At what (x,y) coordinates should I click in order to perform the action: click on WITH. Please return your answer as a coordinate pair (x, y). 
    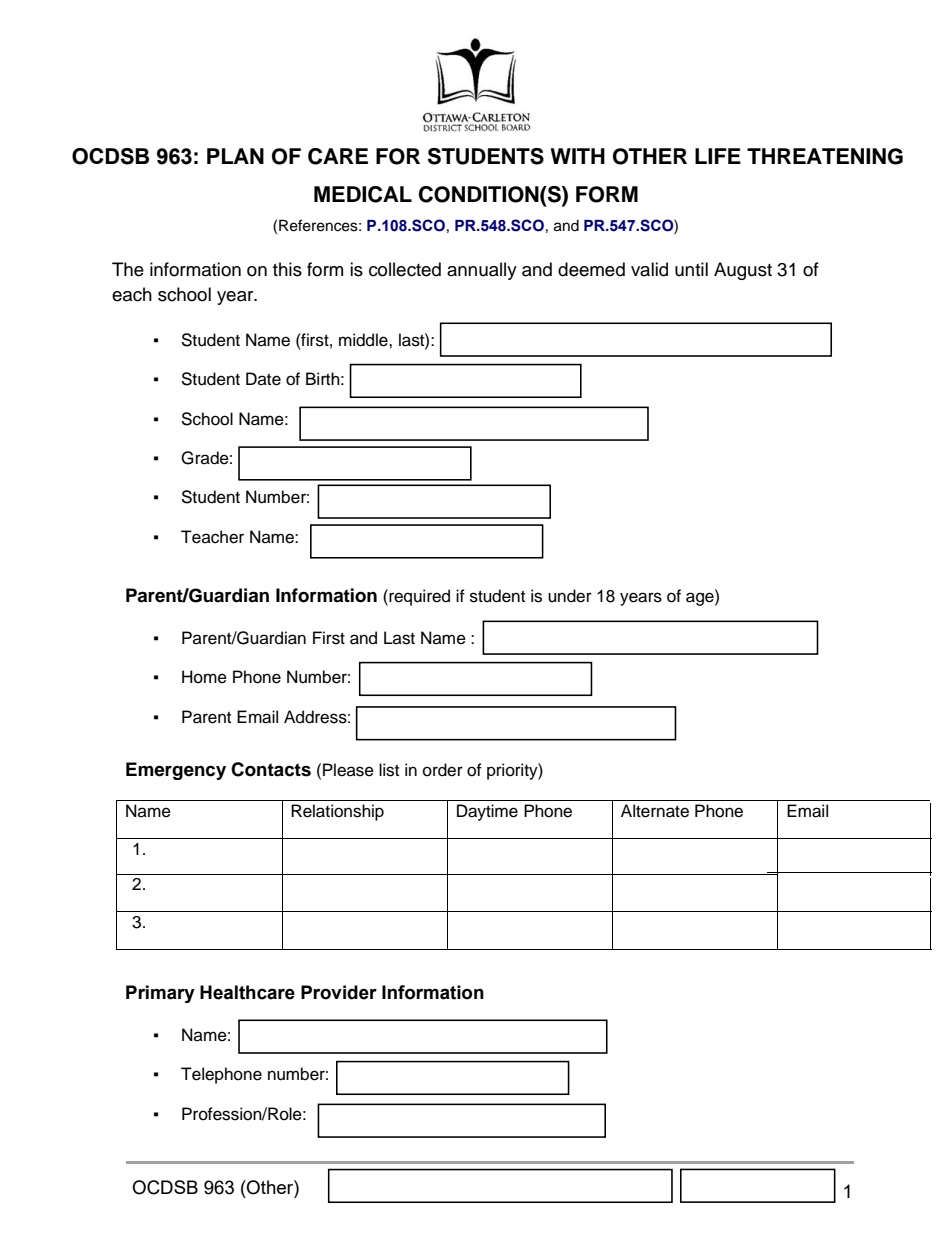
    Looking at the image, I should click on (577, 156).
